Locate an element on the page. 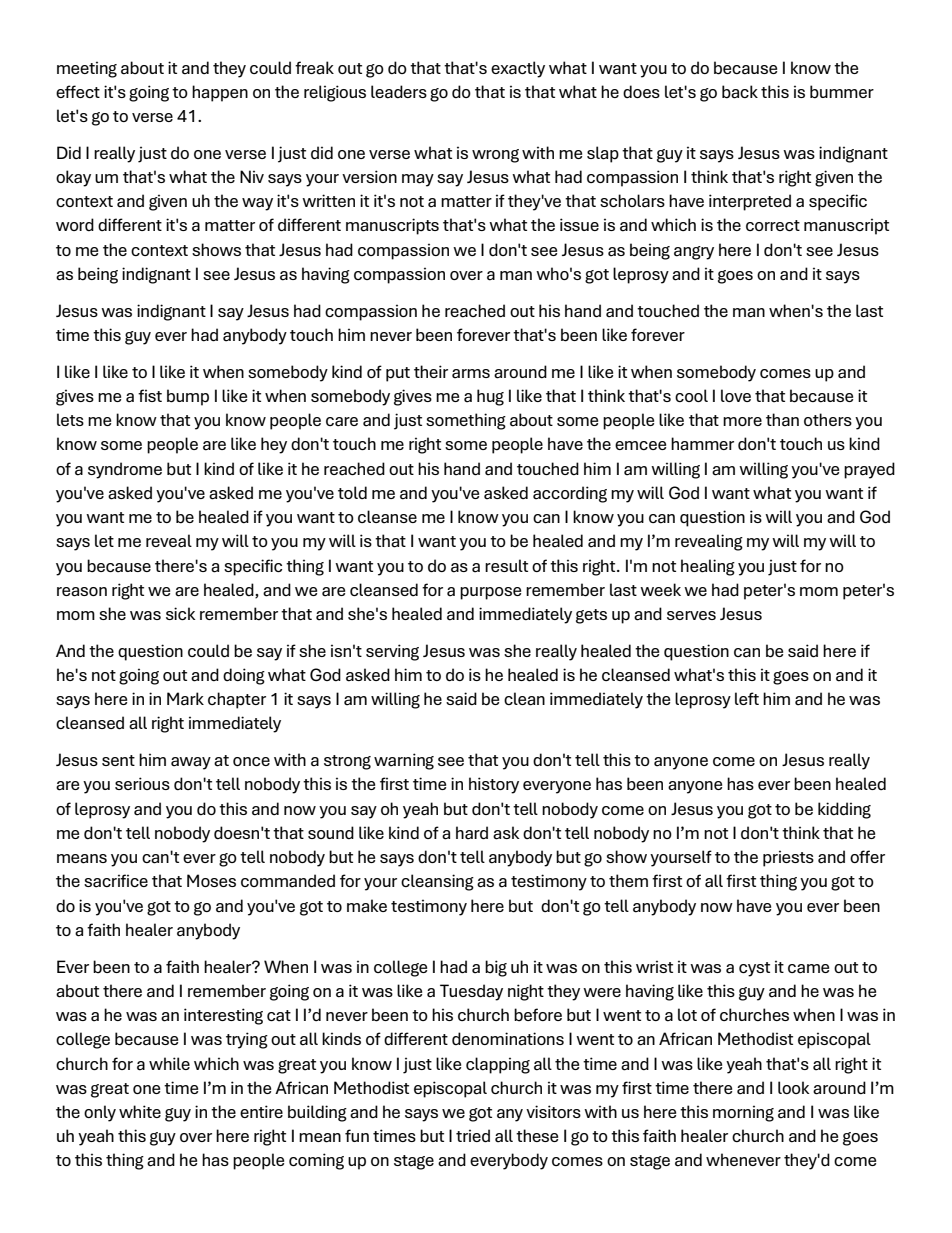 The height and width of the page is (1233, 952). happen is located at coordinates (220, 93).
